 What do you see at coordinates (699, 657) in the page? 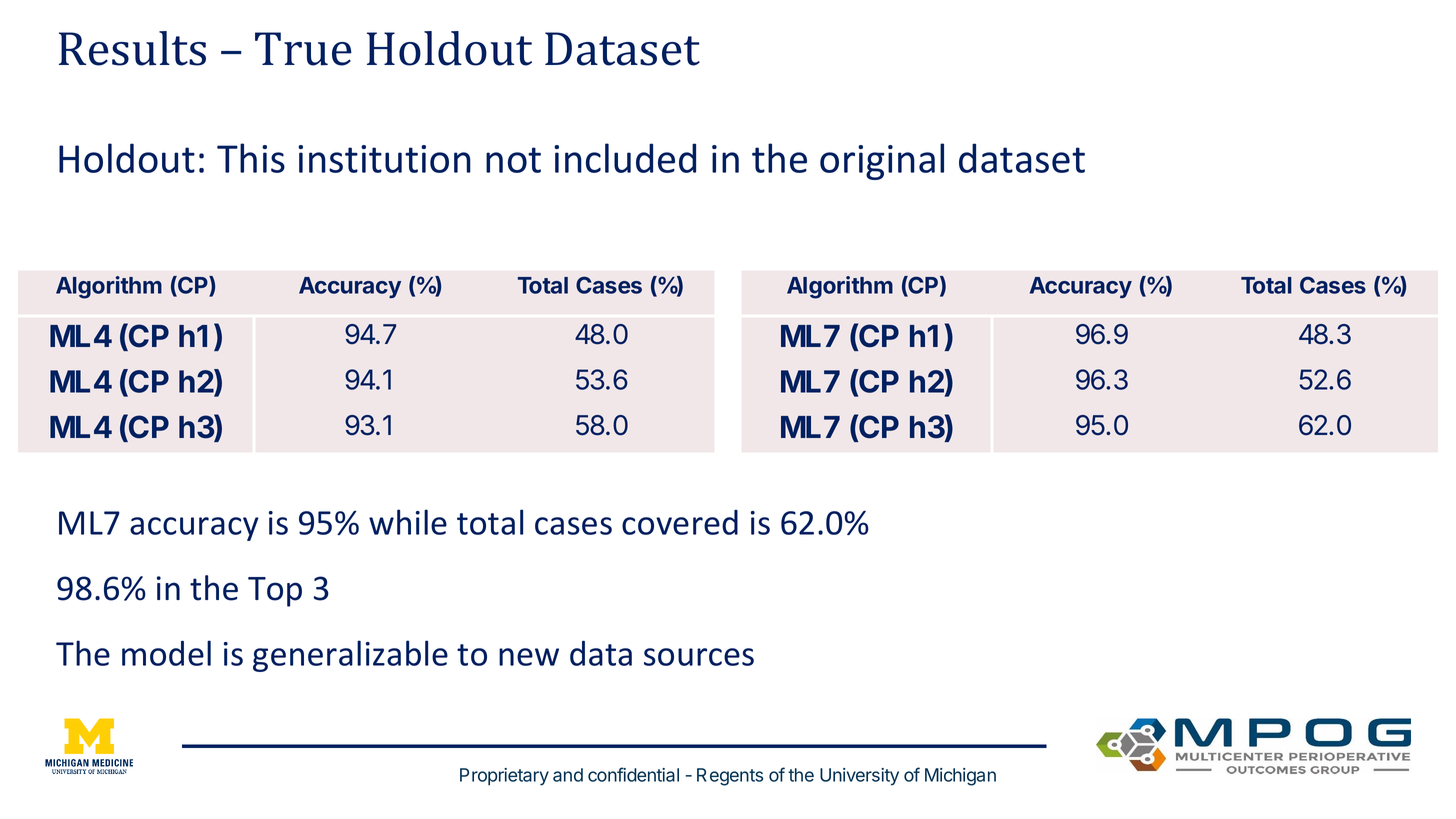
I see `sources` at bounding box center [699, 657].
